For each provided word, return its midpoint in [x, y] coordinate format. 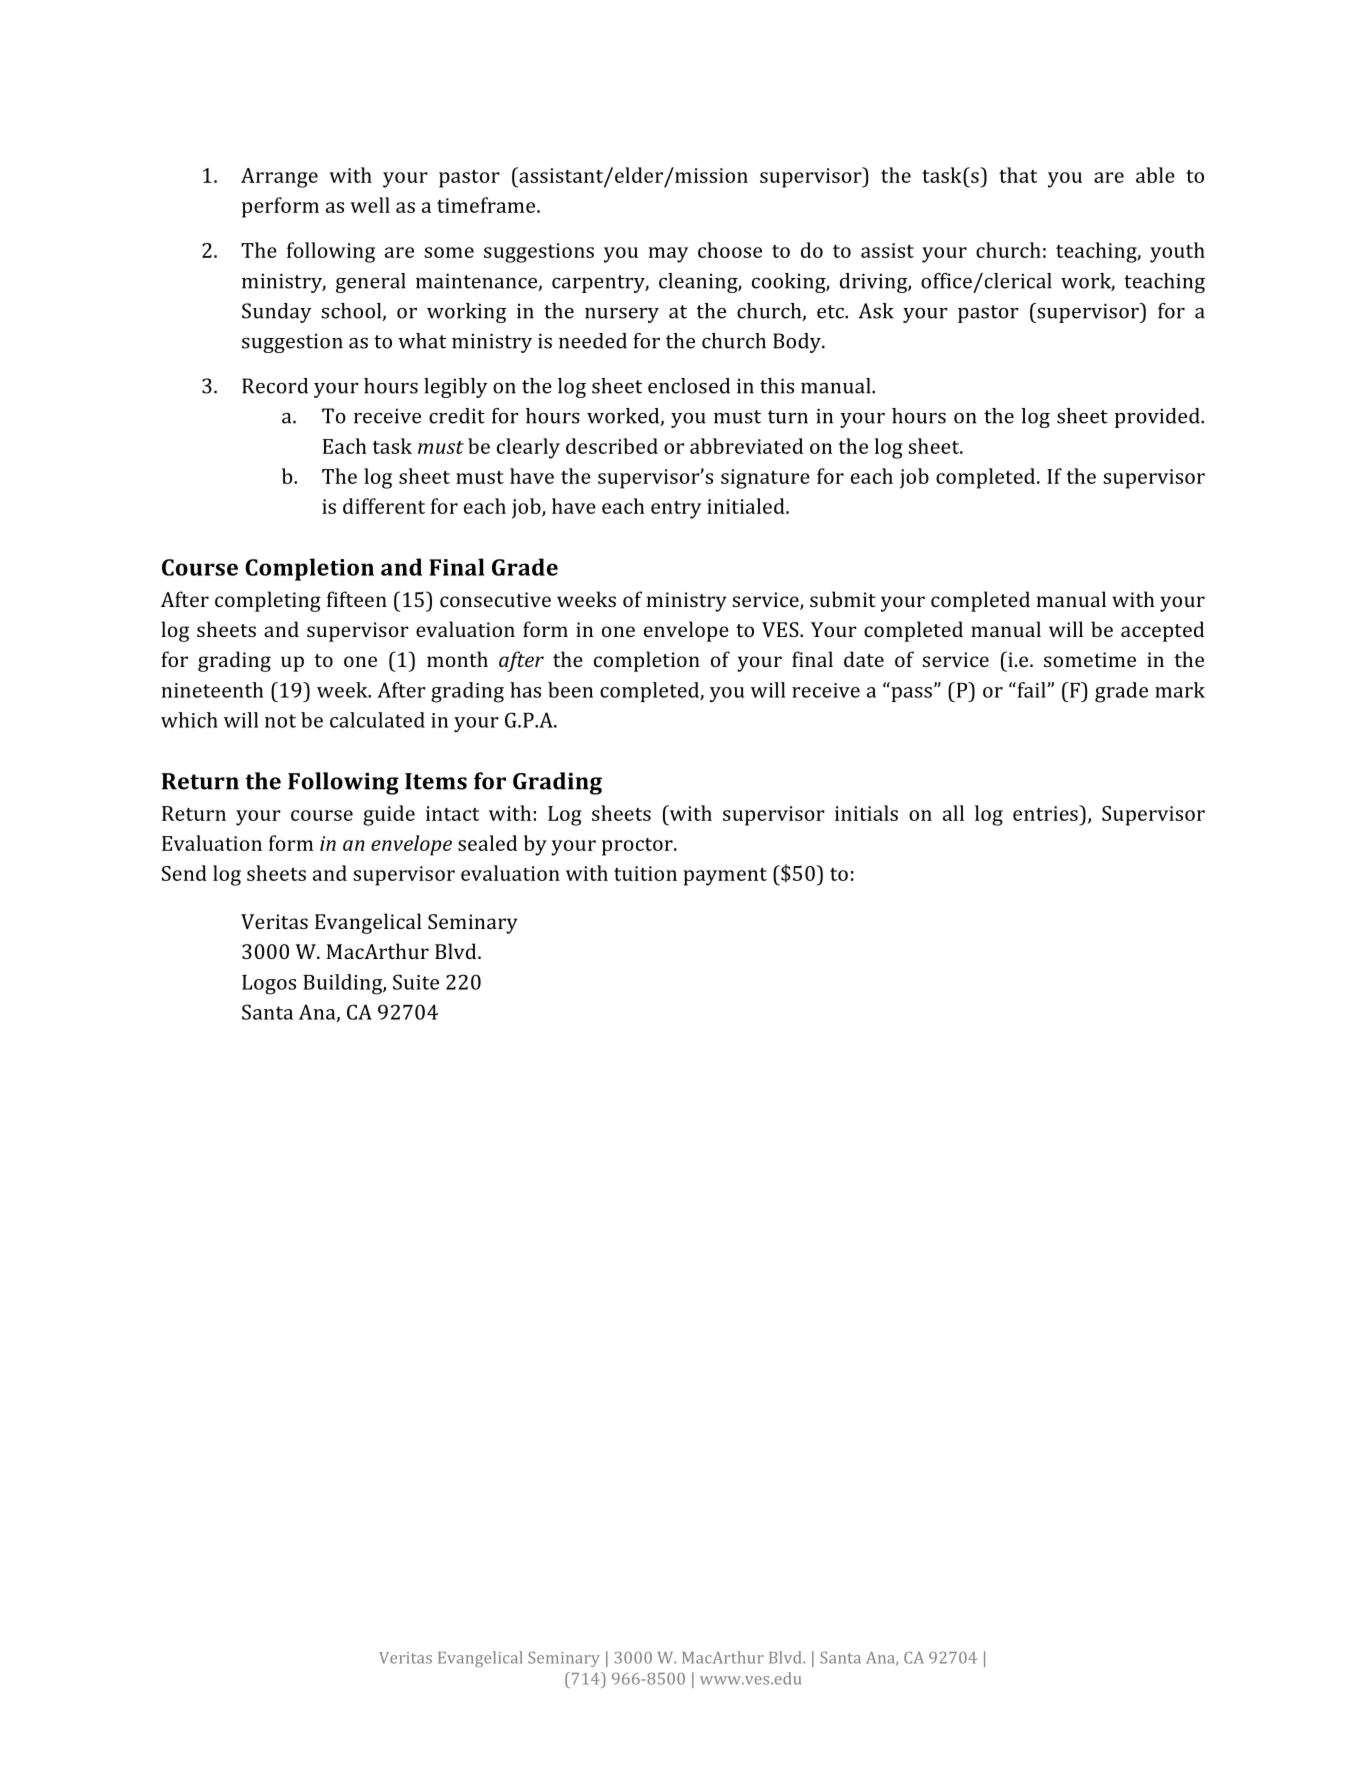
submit [843, 599]
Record [275, 386]
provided [1158, 418]
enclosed [689, 386]
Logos [269, 985]
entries [1046, 813]
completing [268, 601]
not [280, 721]
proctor [638, 847]
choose [730, 250]
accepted [1162, 631]
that [1018, 175]
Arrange [279, 178]
